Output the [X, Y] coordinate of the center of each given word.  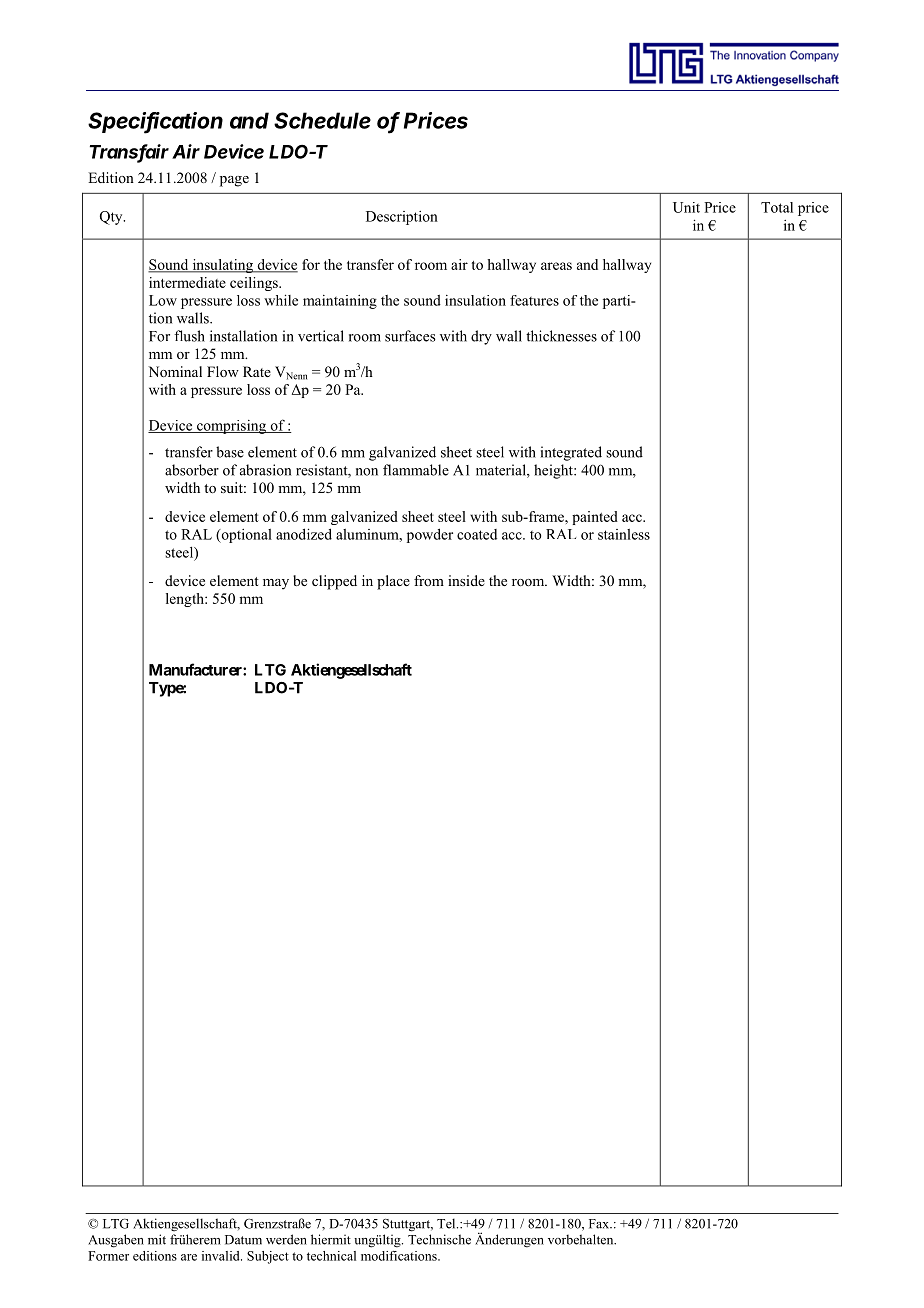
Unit [686, 207]
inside [466, 580]
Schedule [322, 120]
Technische [439, 1239]
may [276, 584]
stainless [624, 534]
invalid [222, 1256]
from [429, 580]
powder [430, 535]
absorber [192, 470]
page [234, 181]
